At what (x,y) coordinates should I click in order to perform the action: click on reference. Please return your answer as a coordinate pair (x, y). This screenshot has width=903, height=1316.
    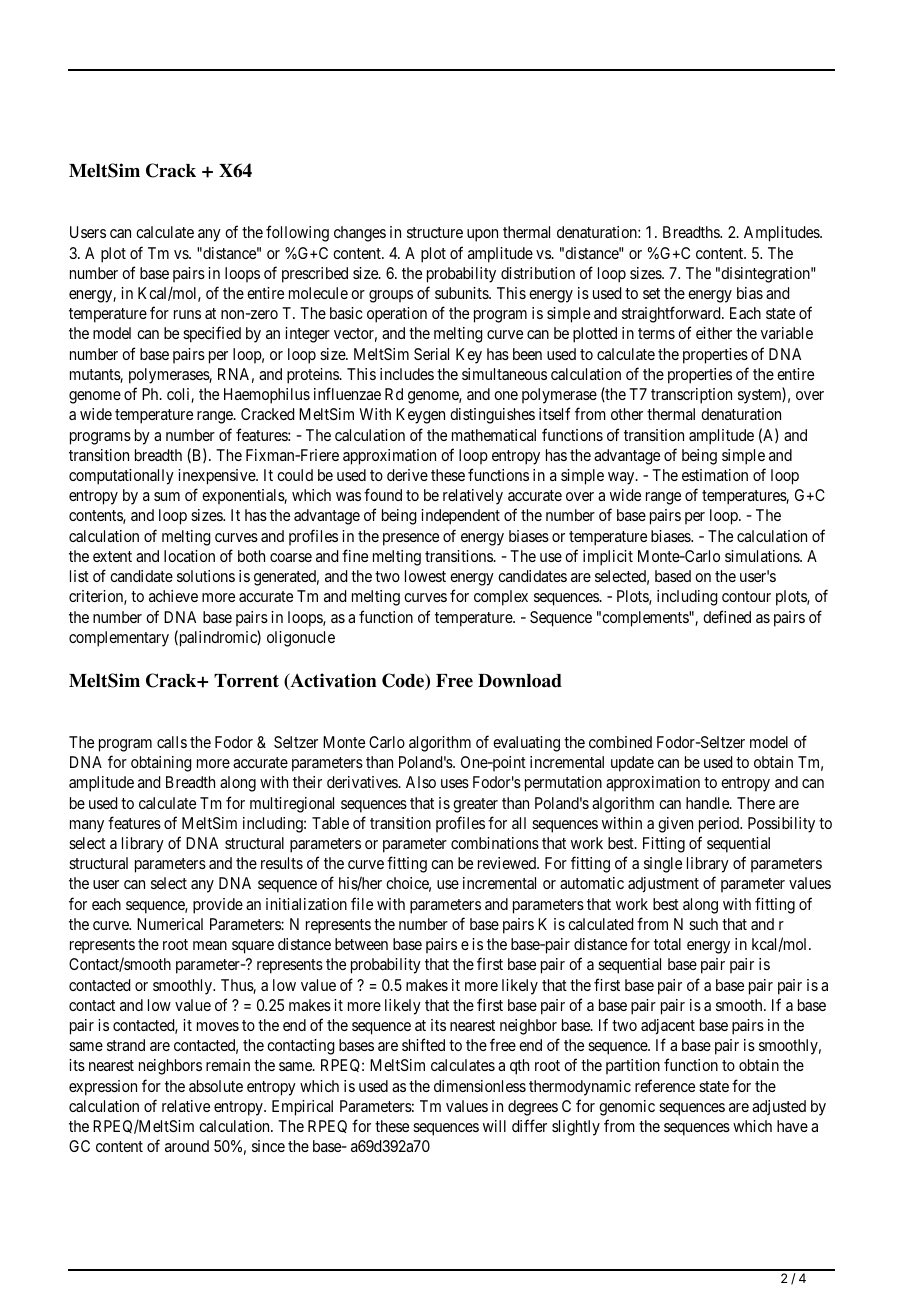
    Looking at the image, I should click on (665, 1085).
